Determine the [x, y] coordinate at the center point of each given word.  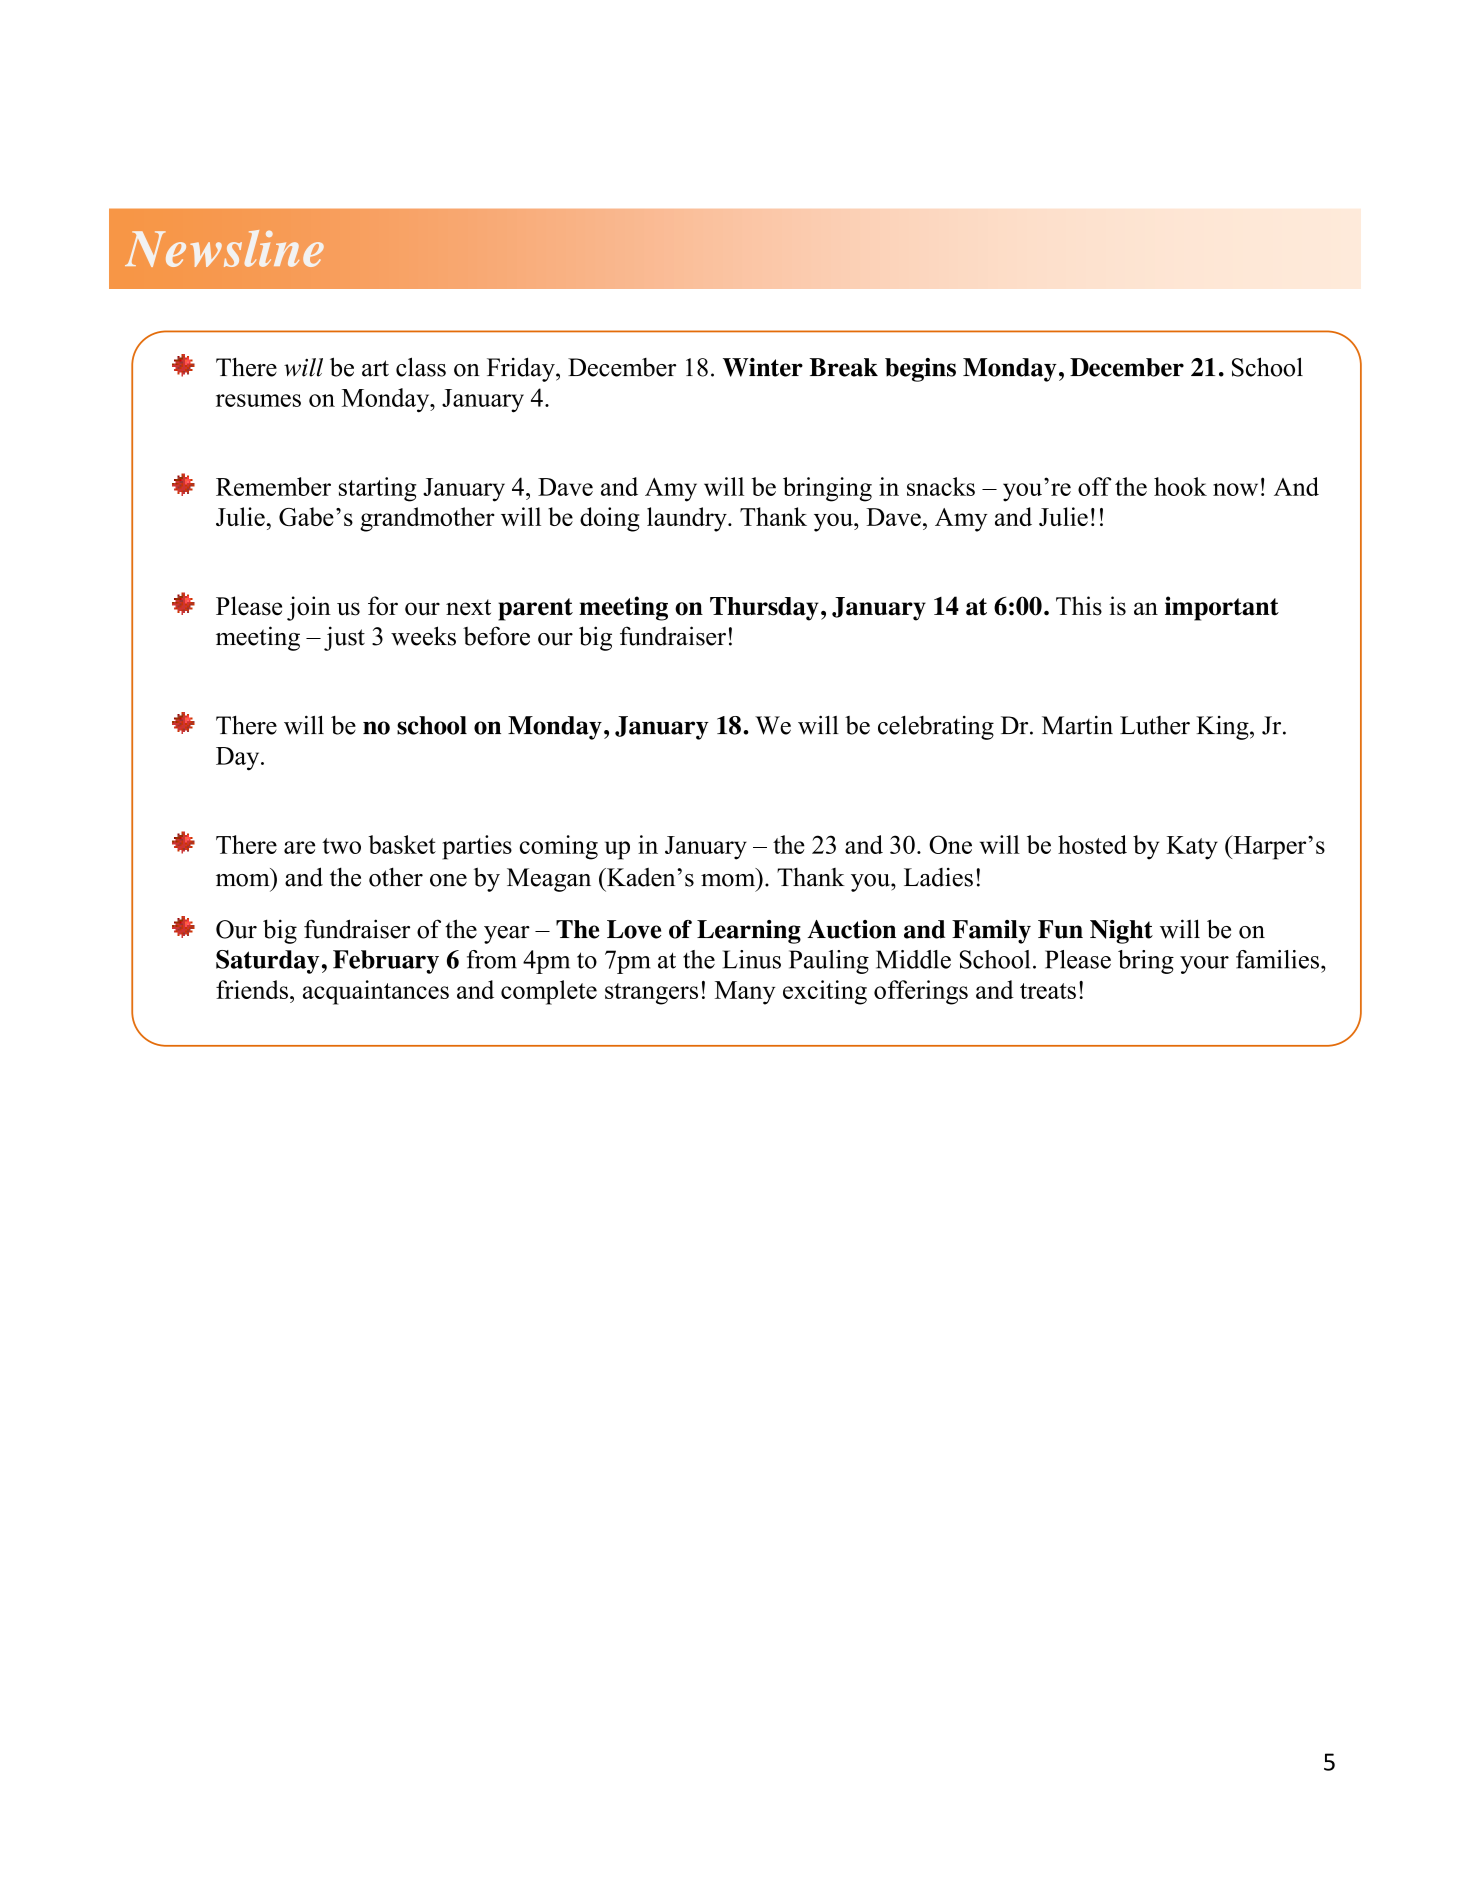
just [344, 638]
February [386, 962]
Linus [752, 959]
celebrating [936, 728]
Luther [1155, 725]
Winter [763, 367]
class [421, 367]
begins [920, 370]
